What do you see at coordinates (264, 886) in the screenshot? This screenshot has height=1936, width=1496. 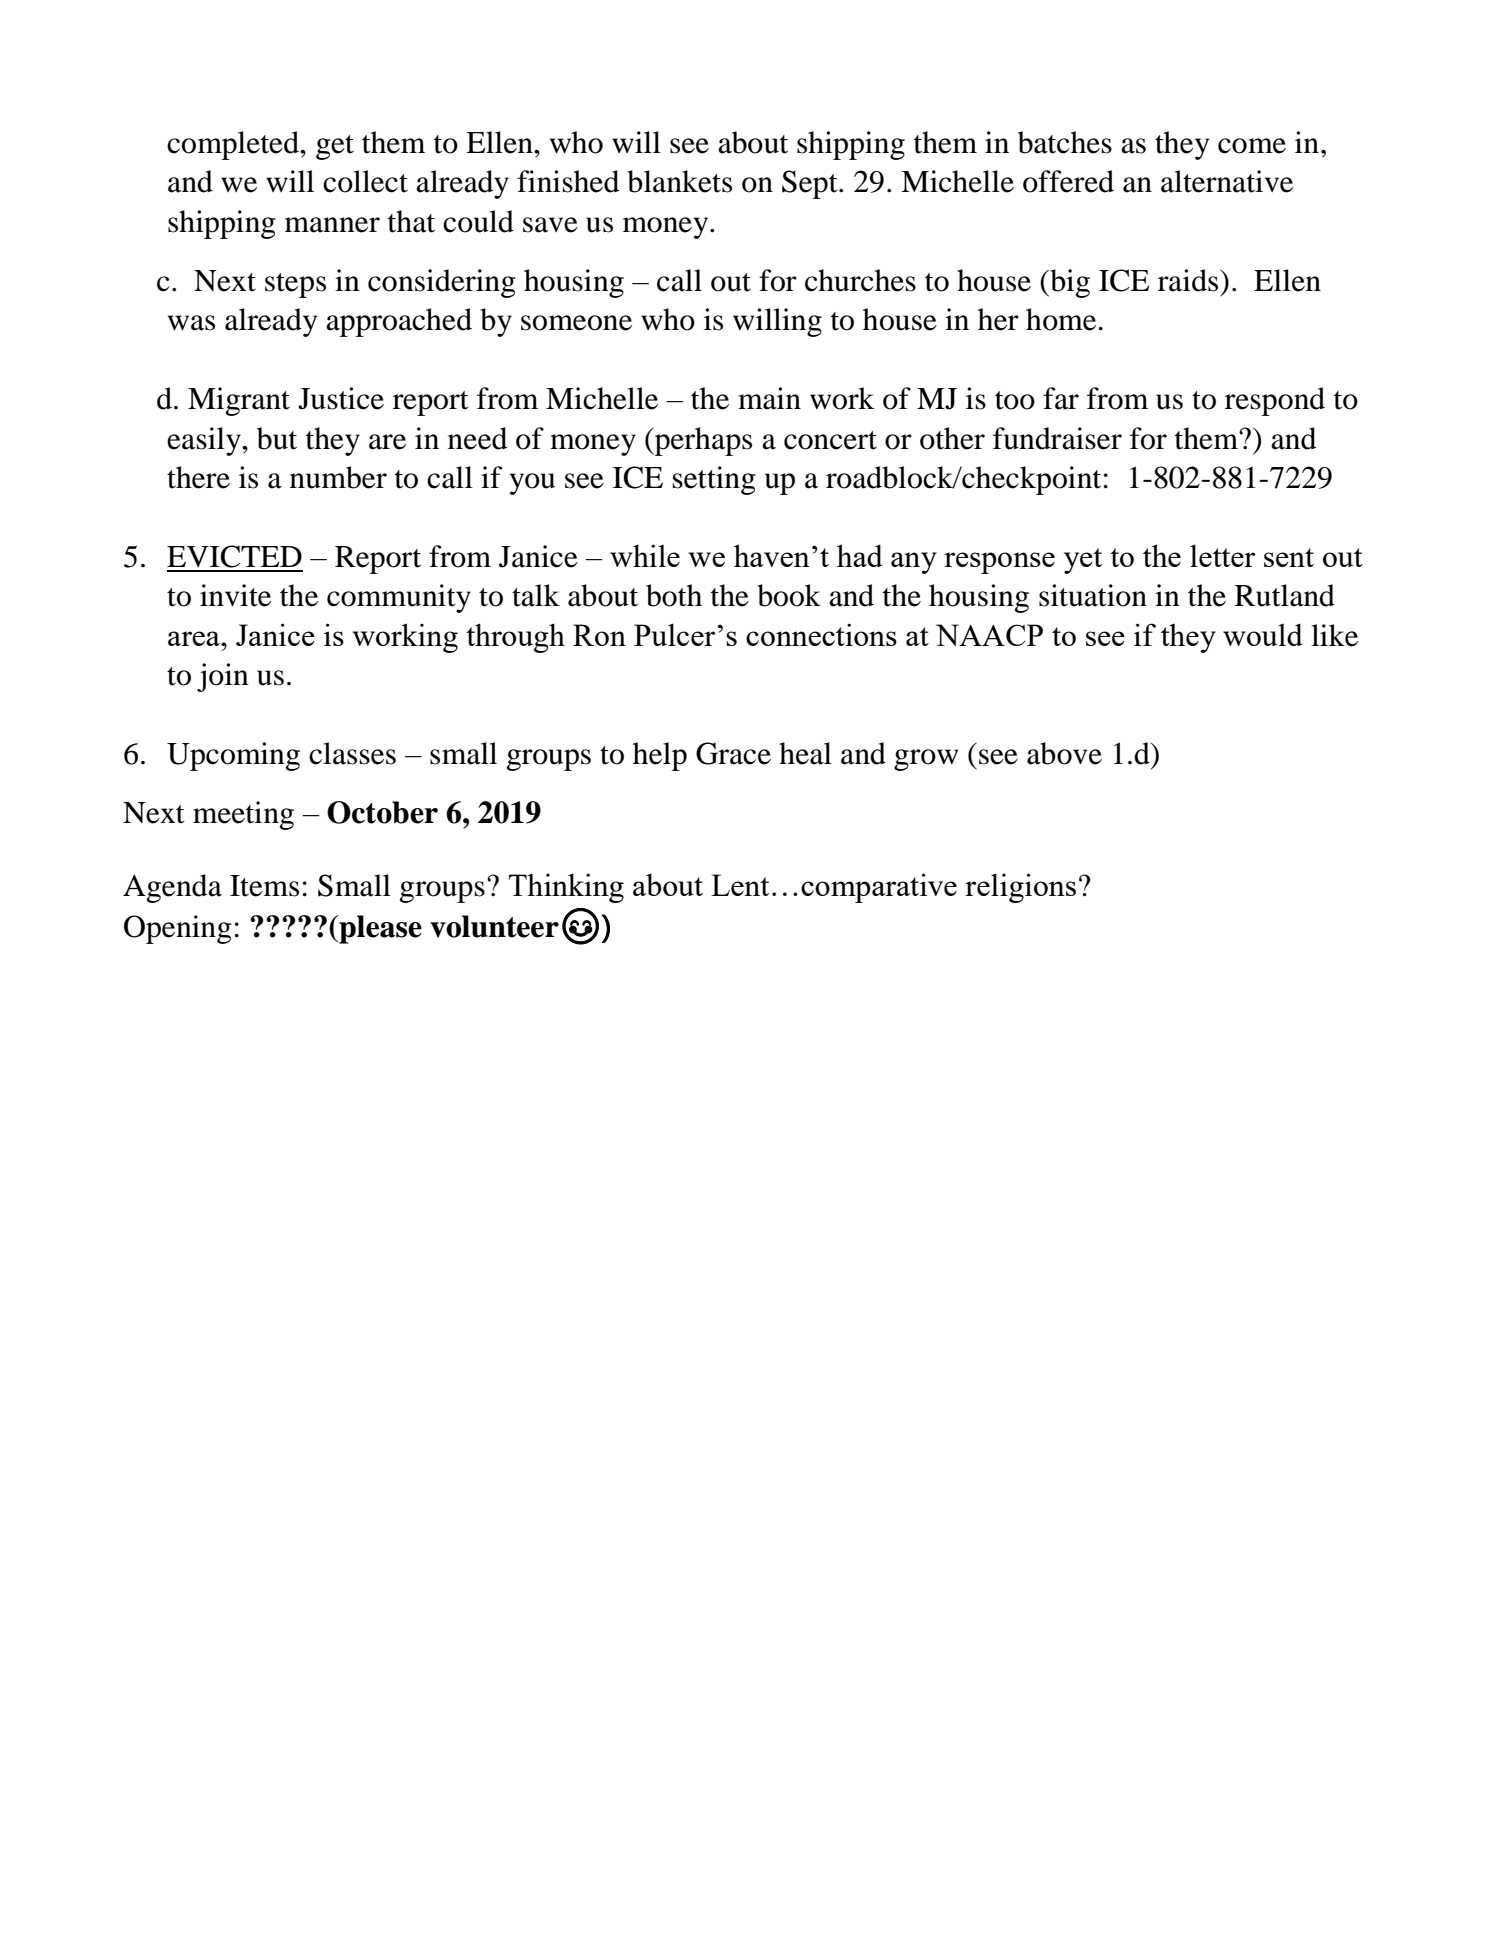 I see `Items` at bounding box center [264, 886].
